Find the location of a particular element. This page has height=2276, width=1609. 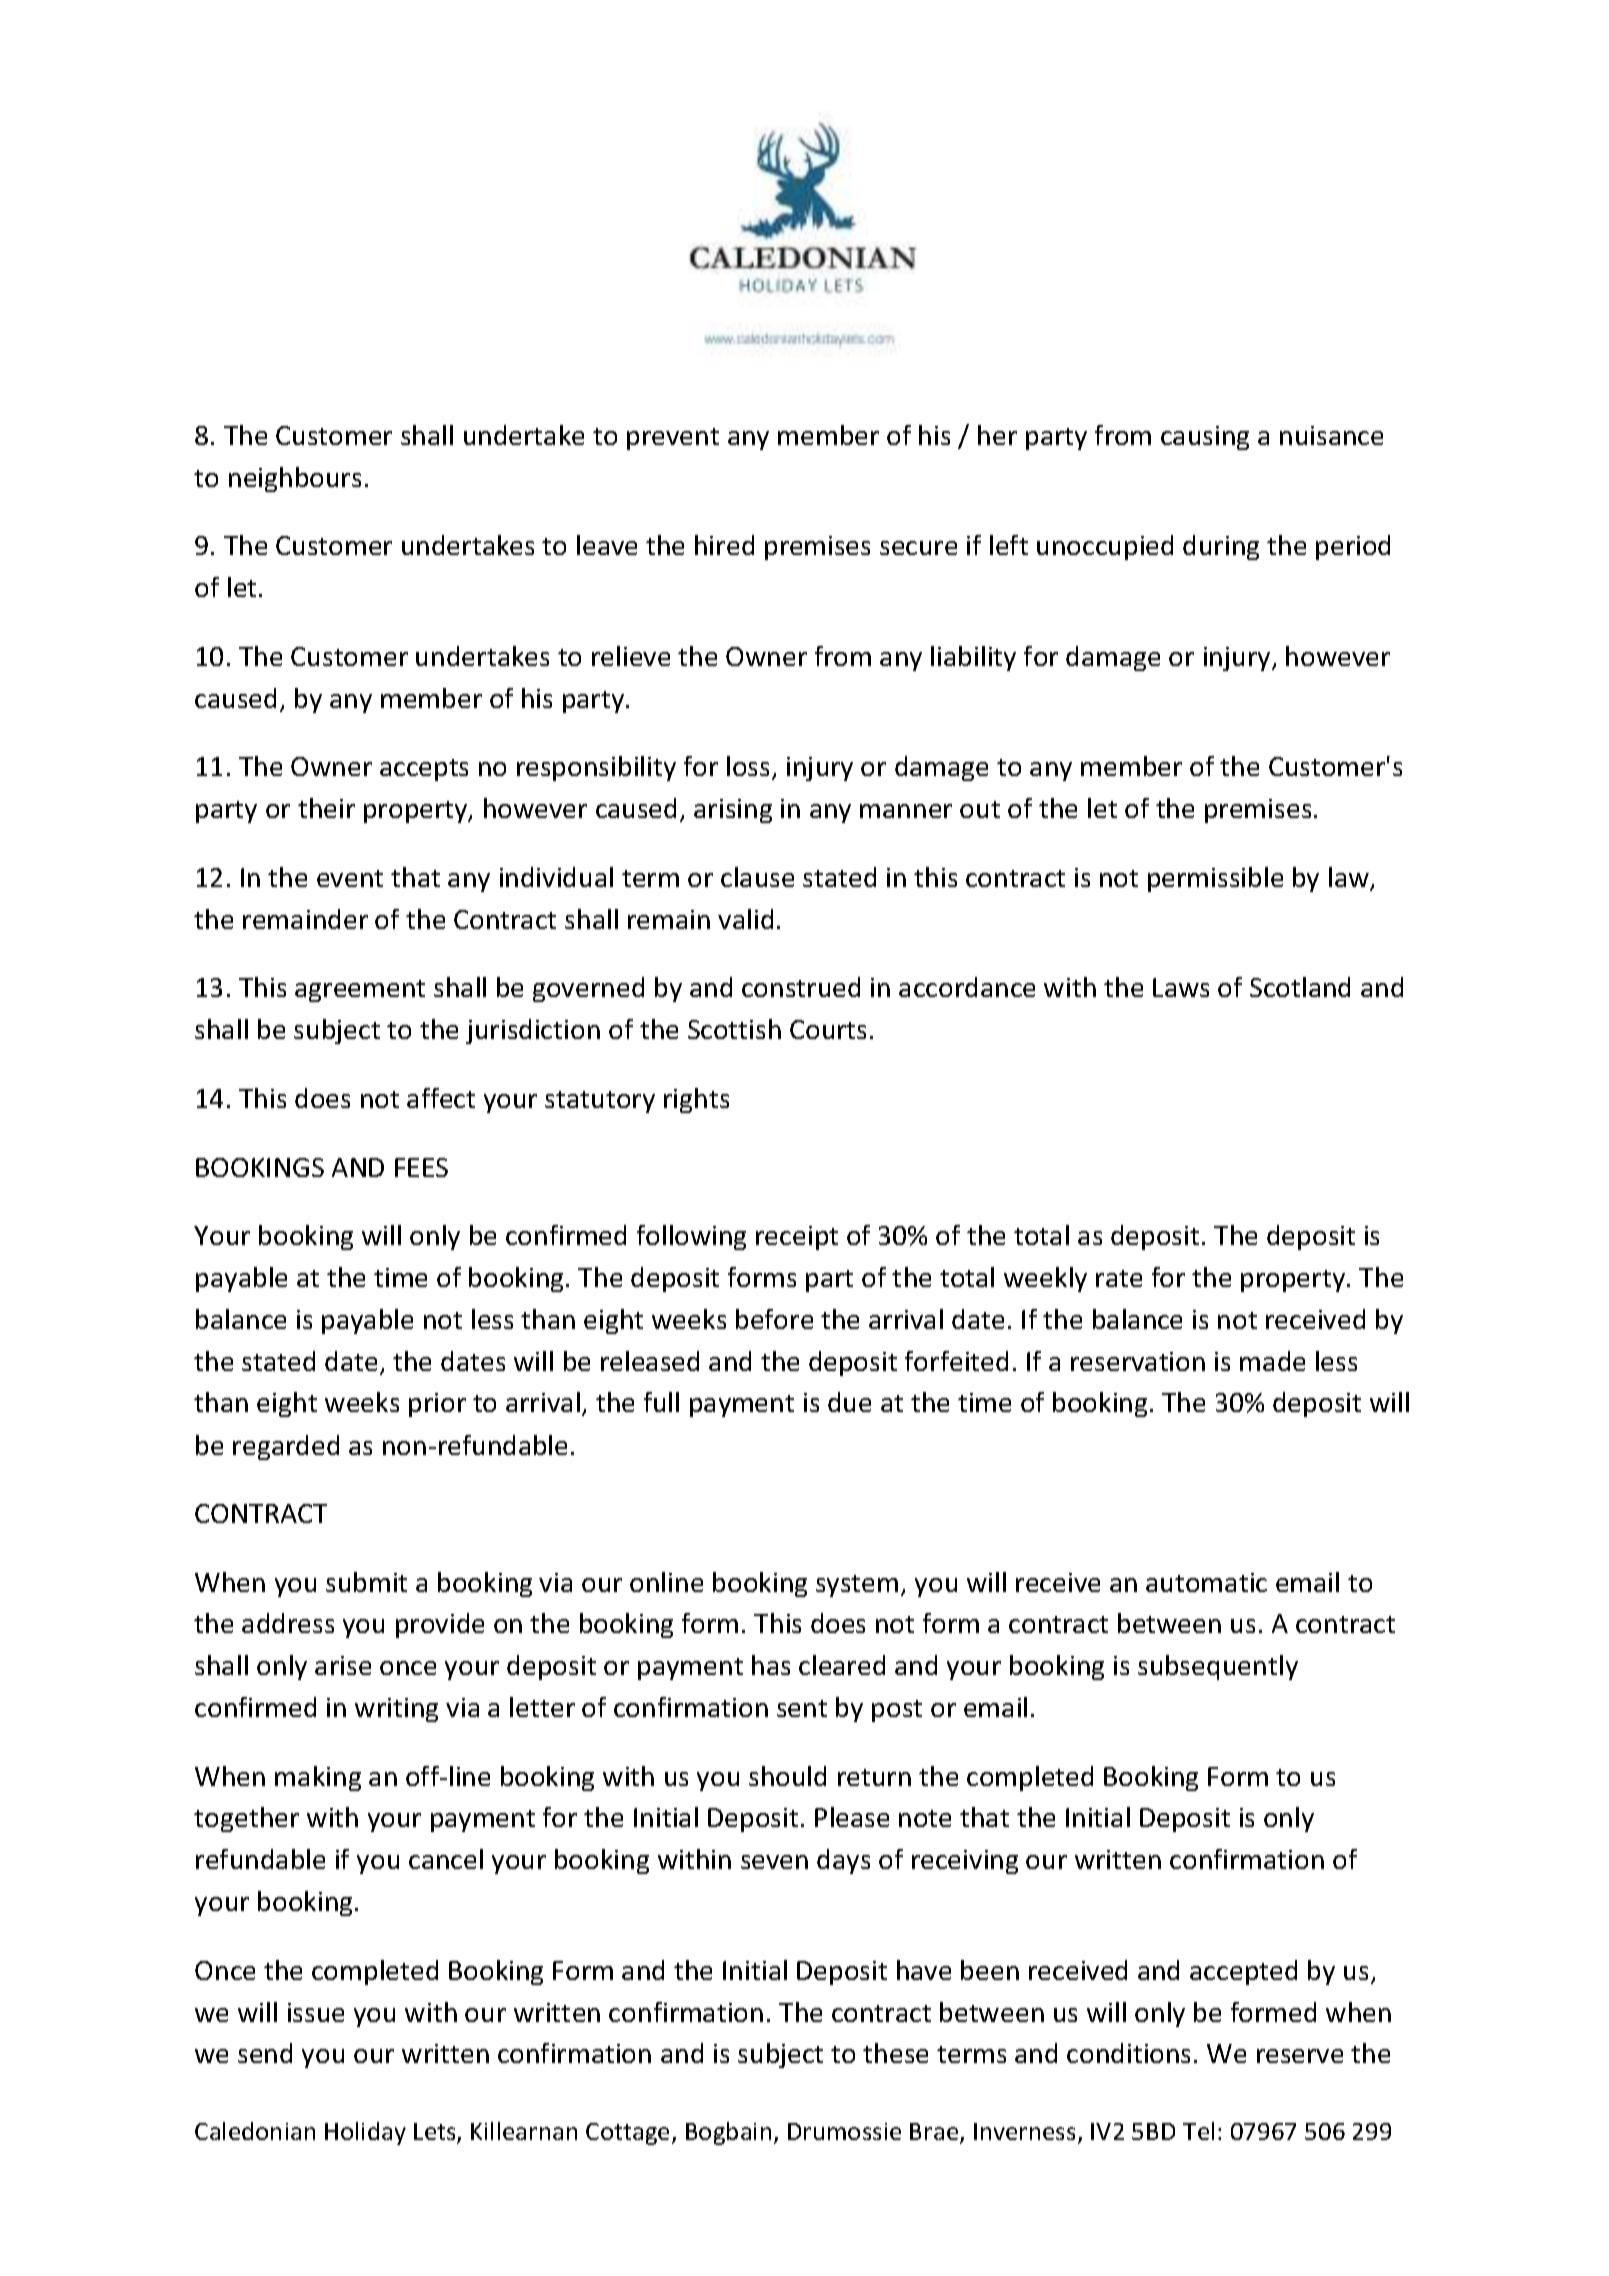

agreement is located at coordinates (360, 991).
